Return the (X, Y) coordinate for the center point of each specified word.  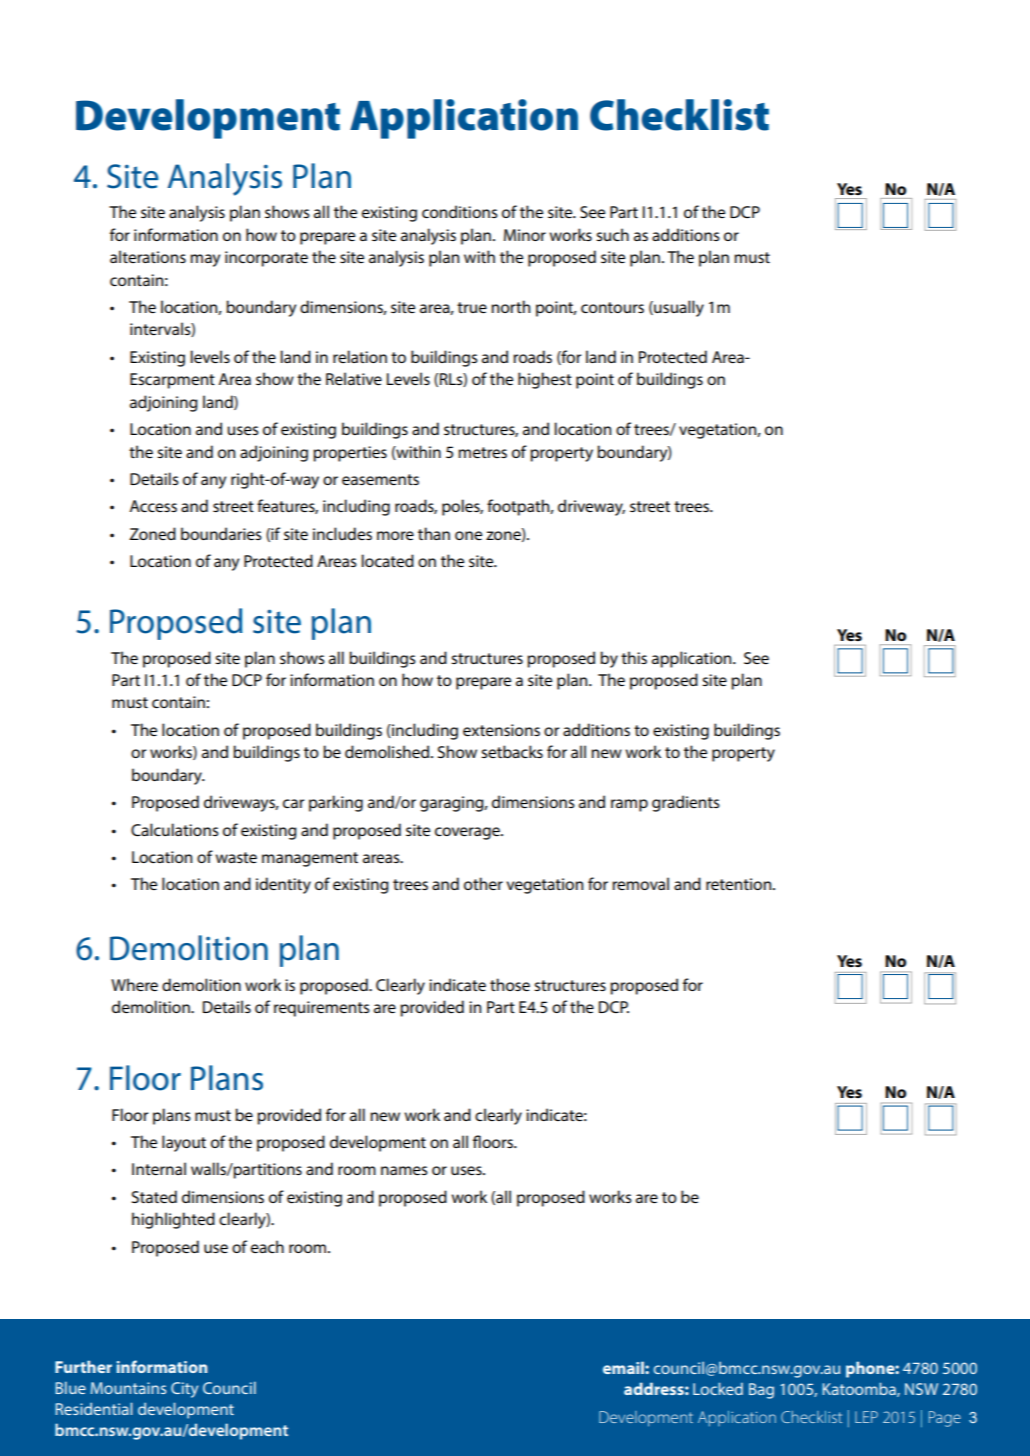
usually (678, 308)
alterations (148, 256)
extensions (501, 730)
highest (545, 380)
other (483, 883)
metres (482, 452)
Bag (761, 1391)
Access (153, 506)
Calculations (175, 829)
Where (134, 984)
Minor (525, 235)
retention (740, 884)
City (184, 1390)
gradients (686, 803)
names (404, 1170)
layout (184, 1143)
